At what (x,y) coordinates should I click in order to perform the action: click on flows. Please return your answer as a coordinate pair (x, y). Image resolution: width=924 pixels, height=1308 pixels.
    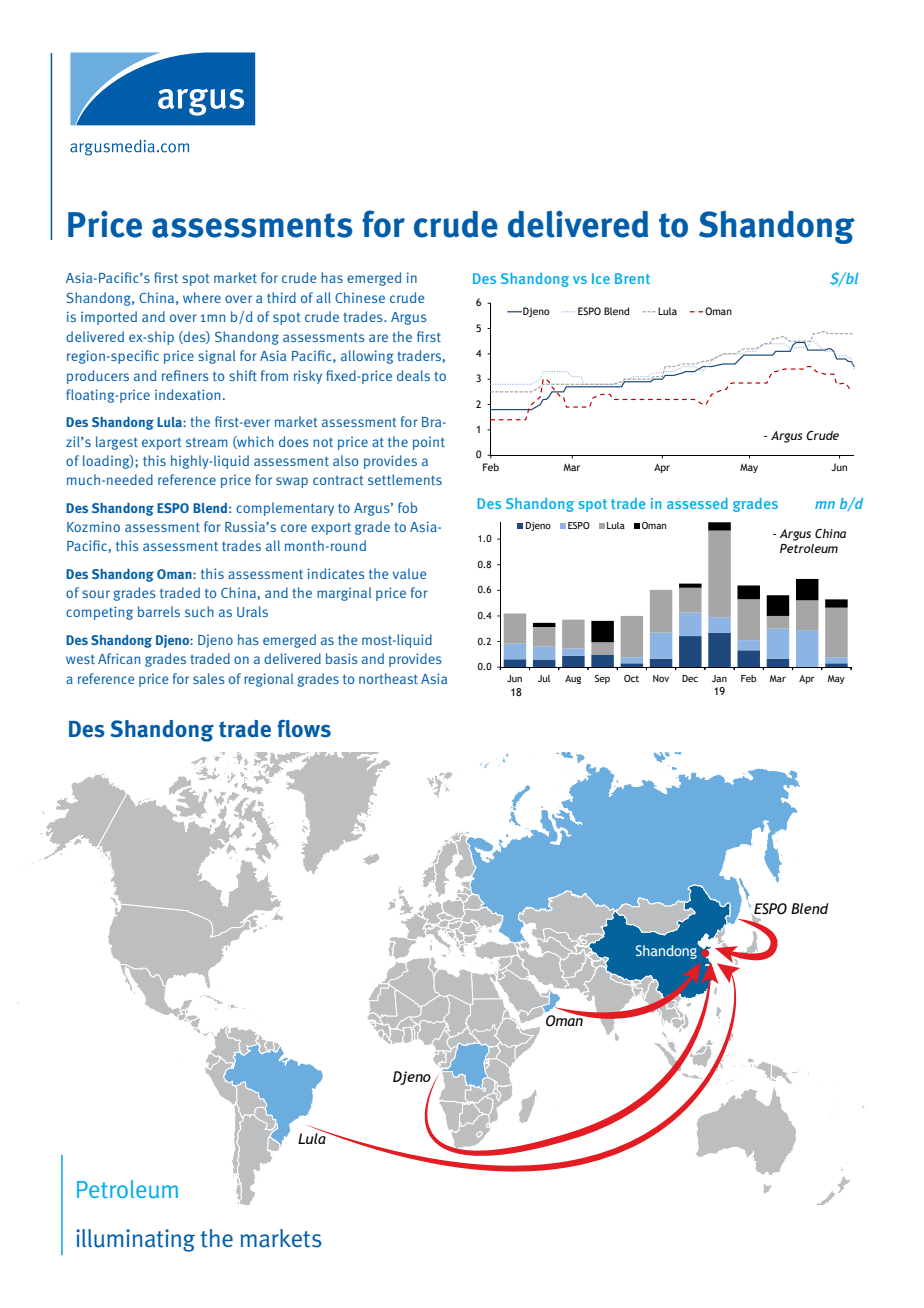
    Looking at the image, I should click on (304, 729).
